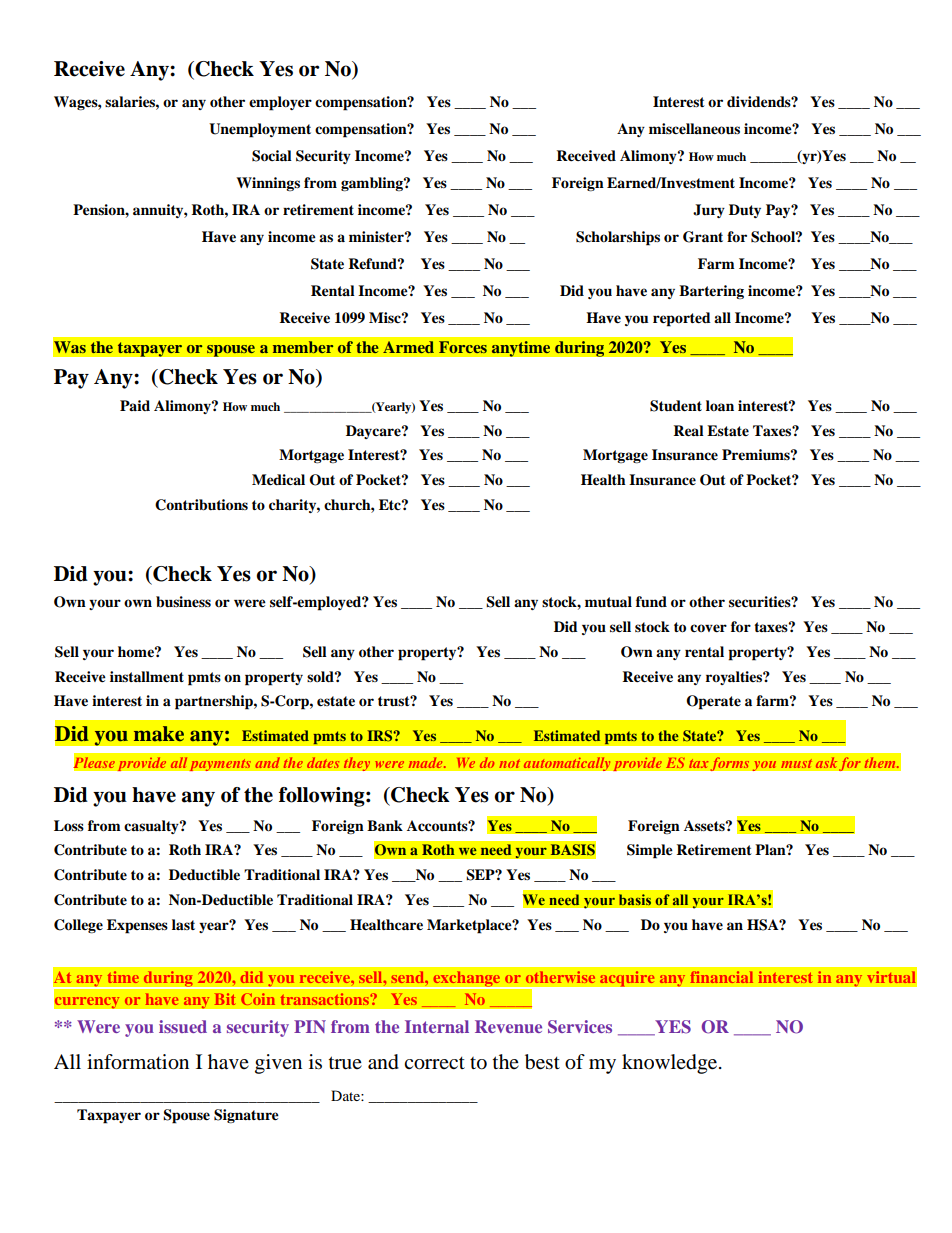 The image size is (952, 1233). What do you see at coordinates (608, 602) in the image?
I see `mutual` at bounding box center [608, 602].
